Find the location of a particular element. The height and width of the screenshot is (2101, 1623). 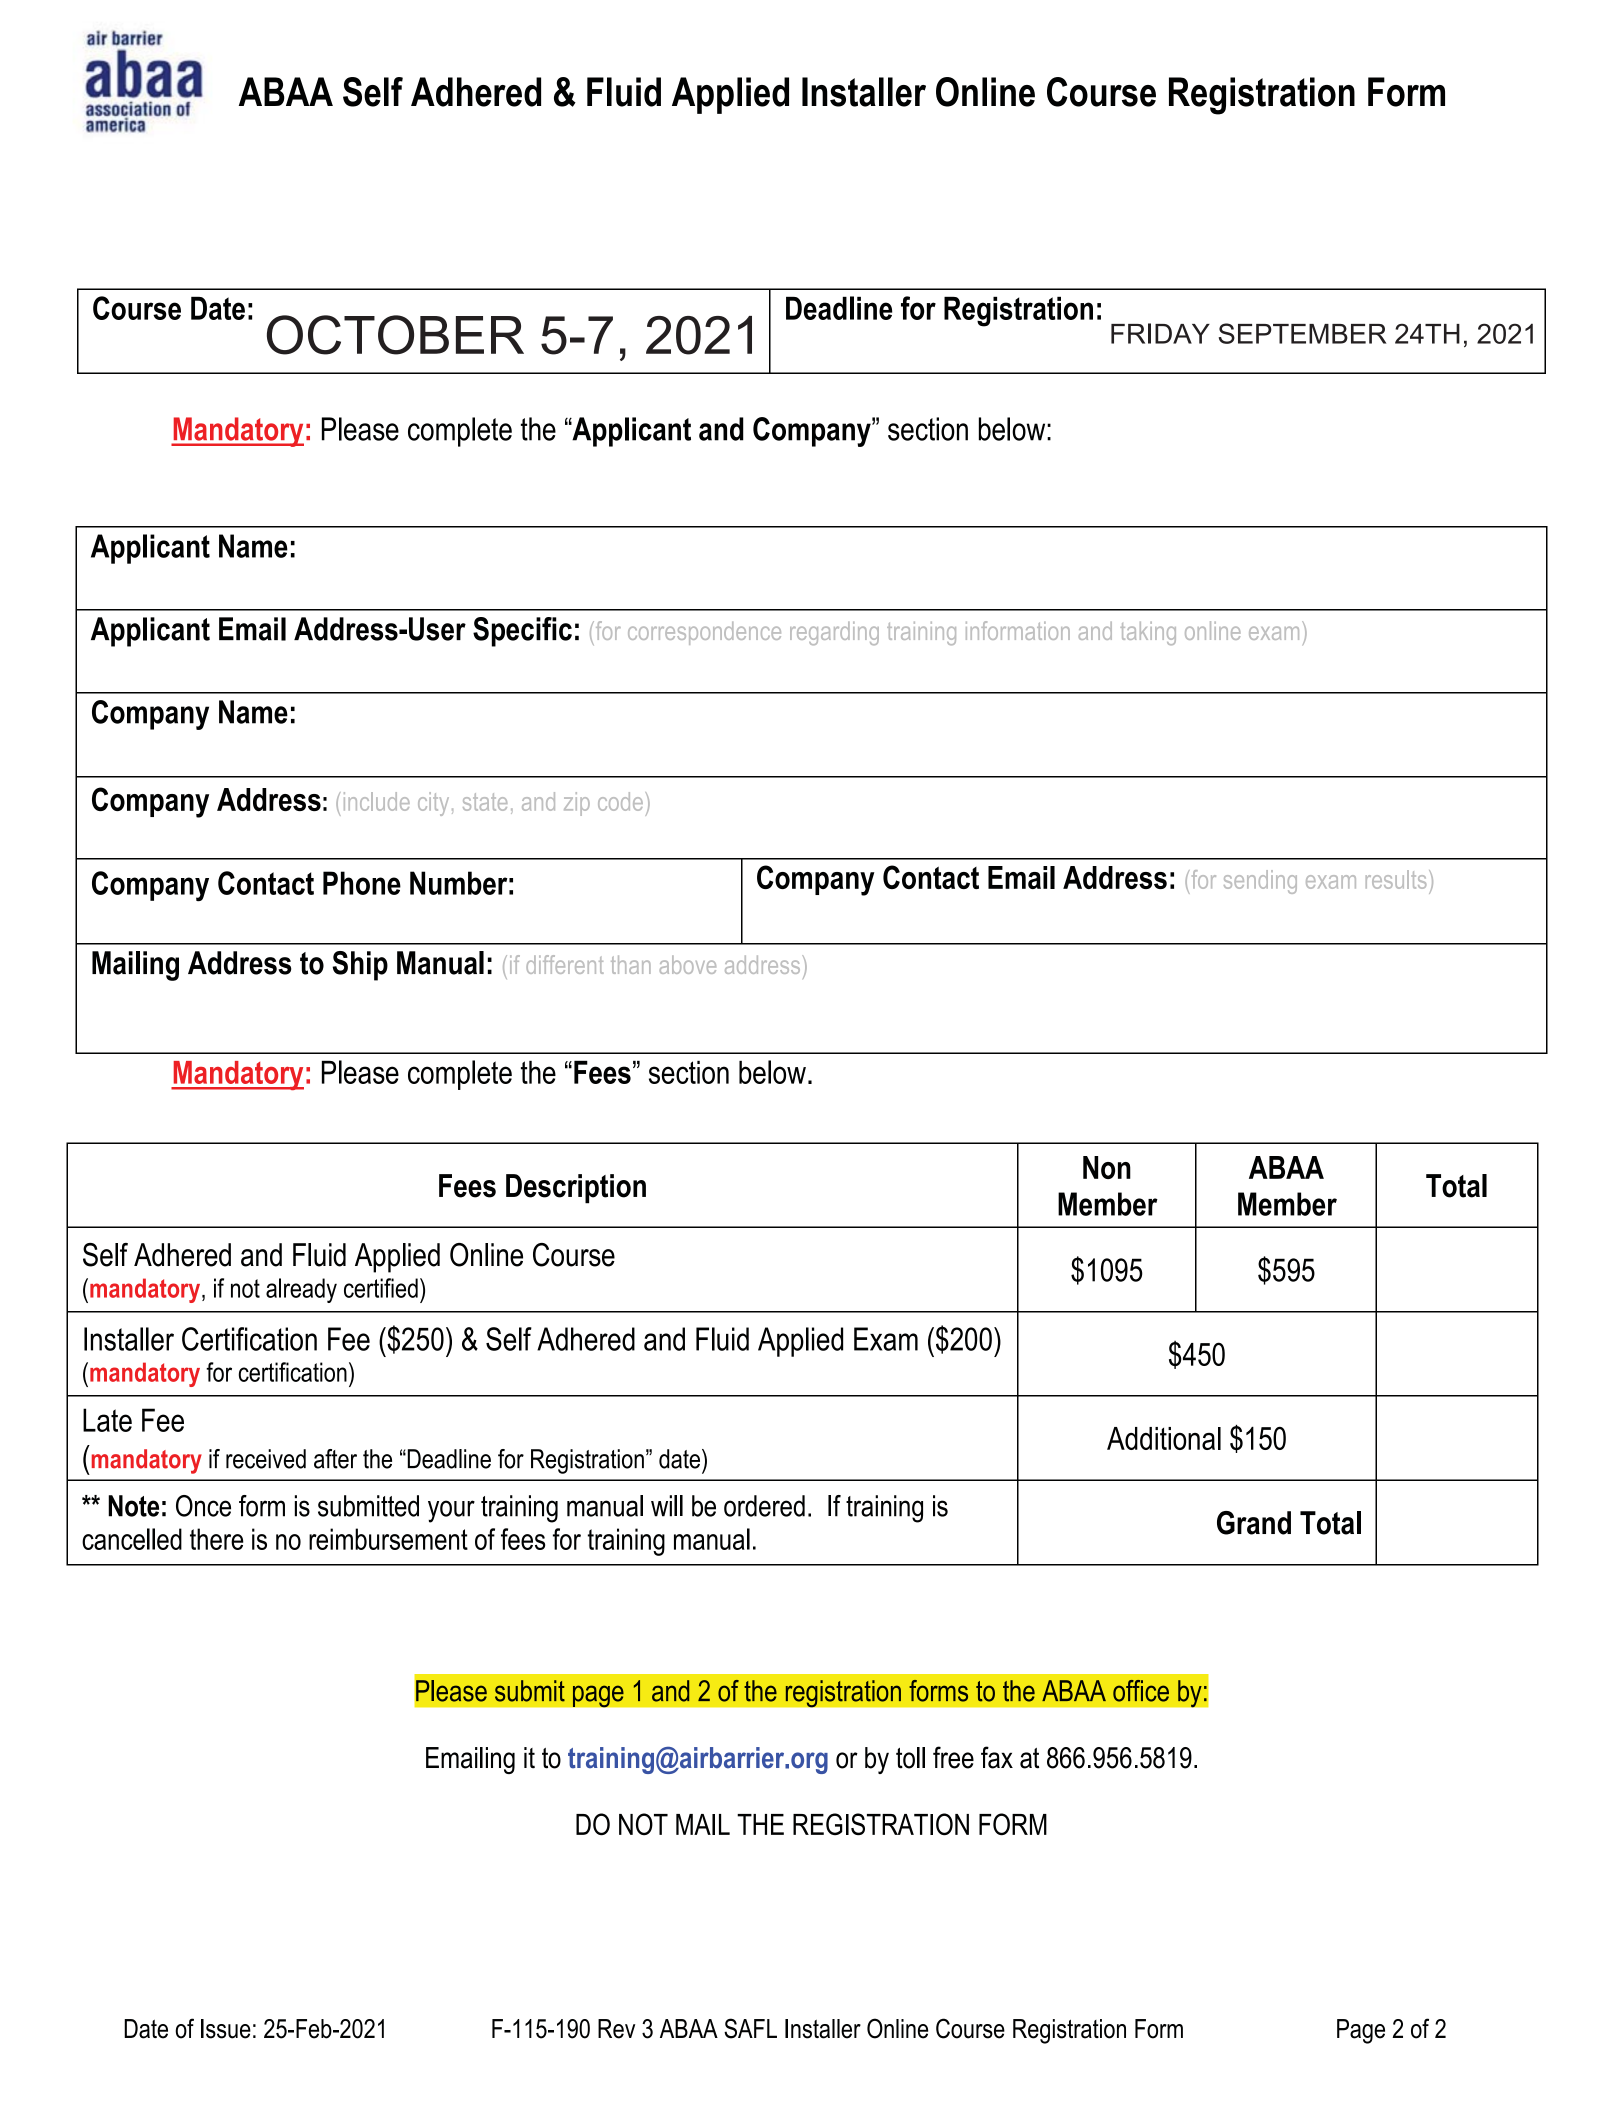

Rev is located at coordinates (616, 2029).
